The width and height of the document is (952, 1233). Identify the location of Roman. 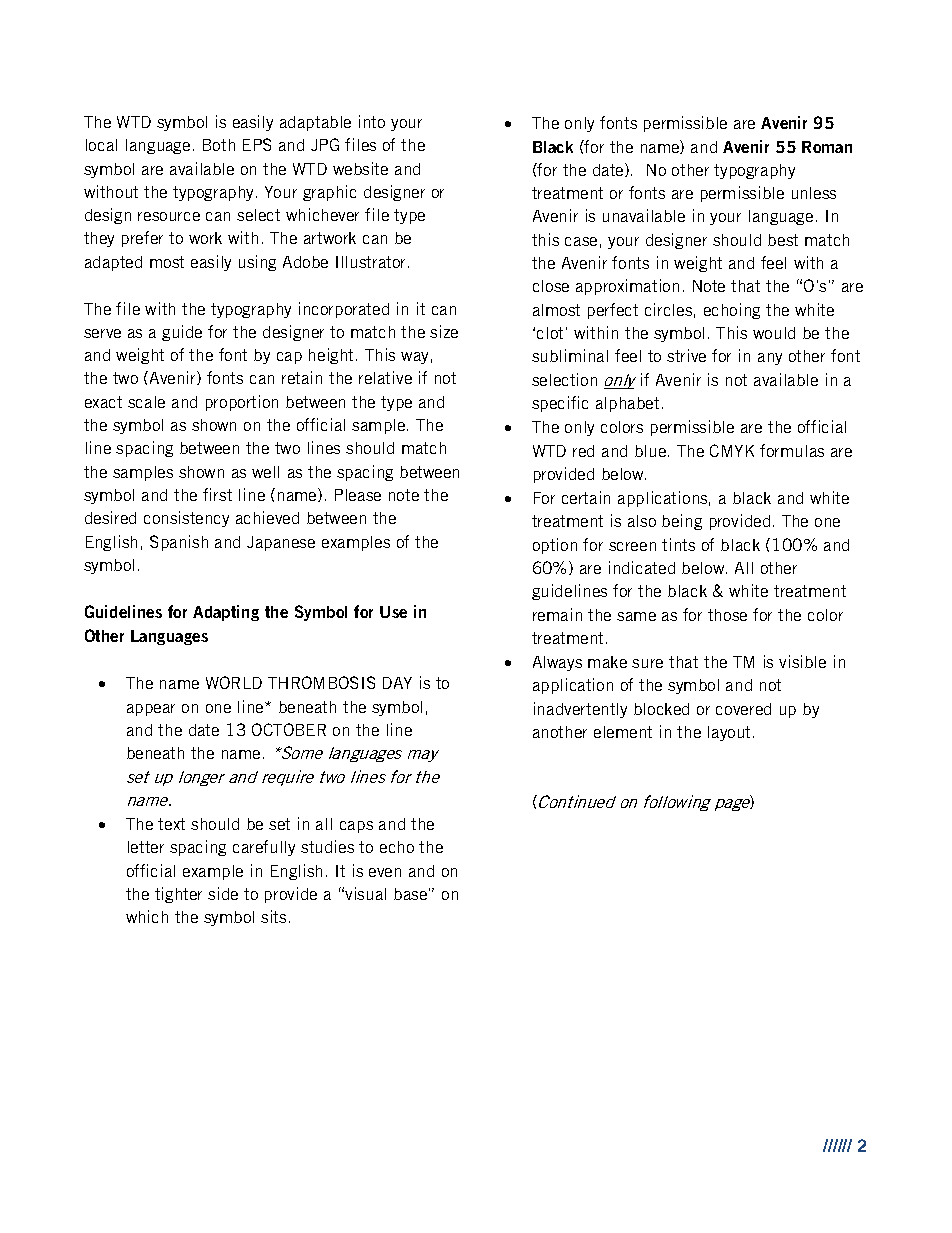
(827, 147).
